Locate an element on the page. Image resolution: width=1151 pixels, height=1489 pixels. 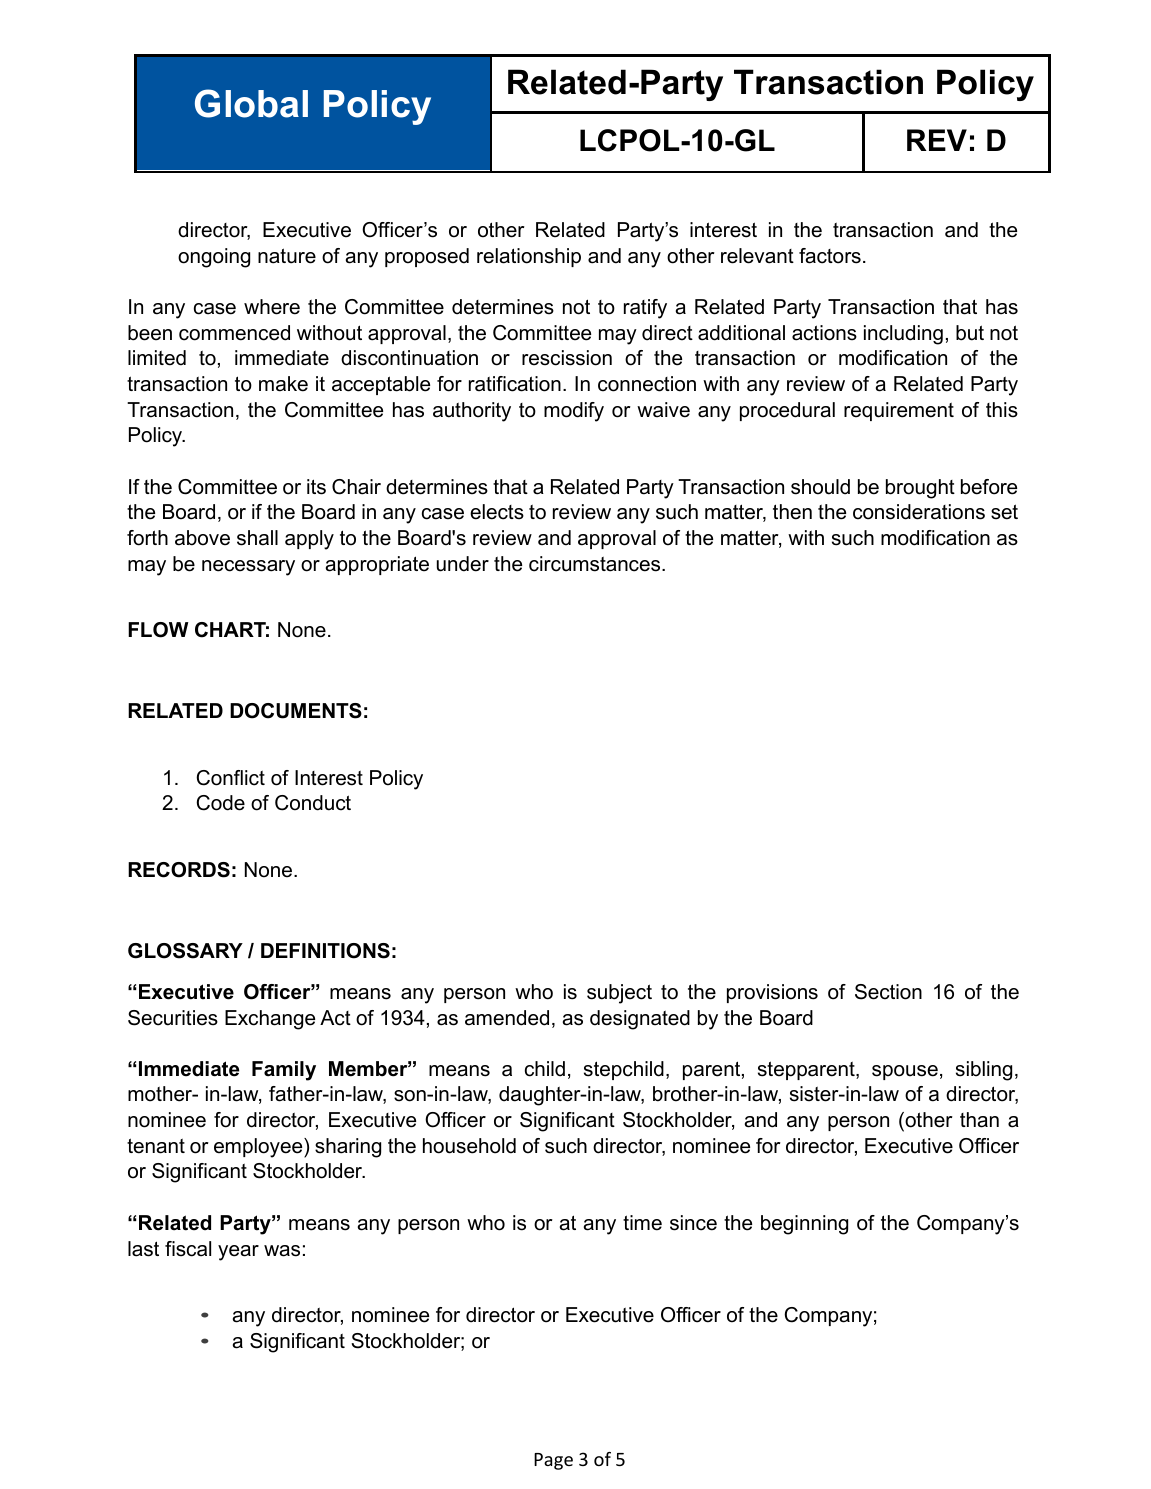
Global is located at coordinates (251, 103).
